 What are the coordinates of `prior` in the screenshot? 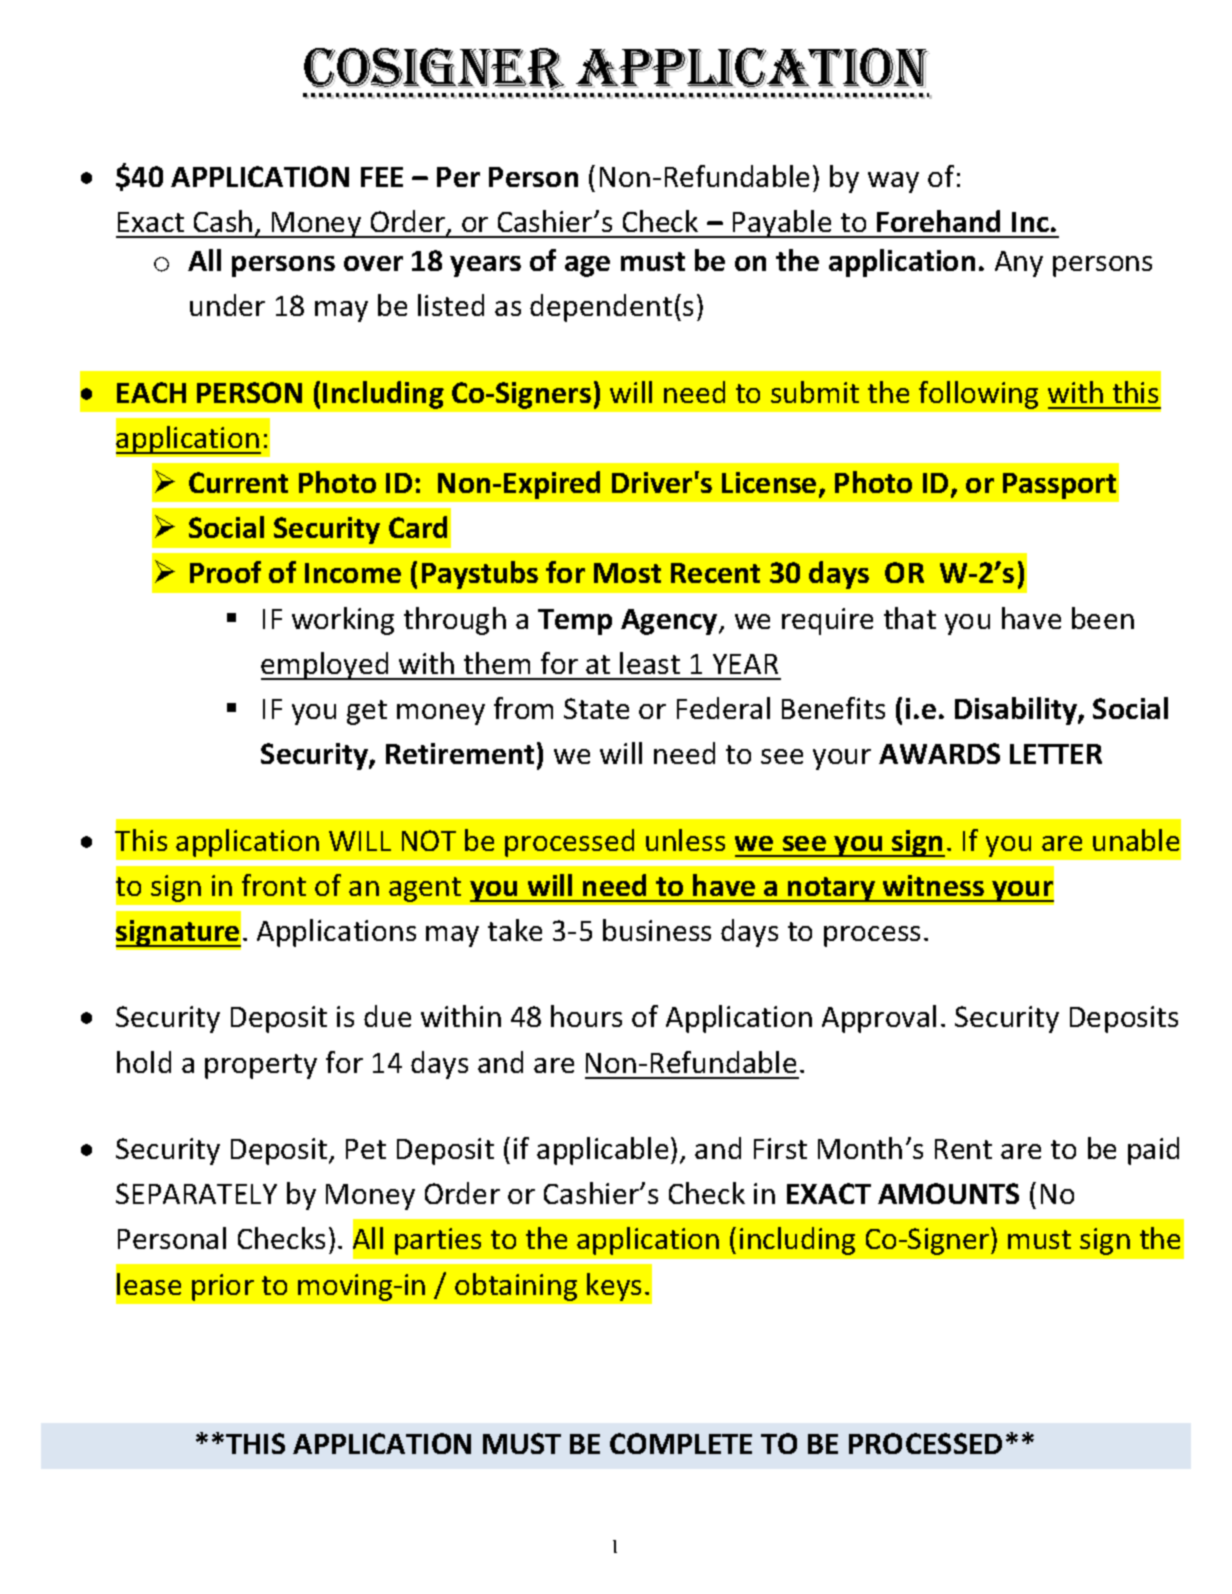 It's located at (223, 1287).
